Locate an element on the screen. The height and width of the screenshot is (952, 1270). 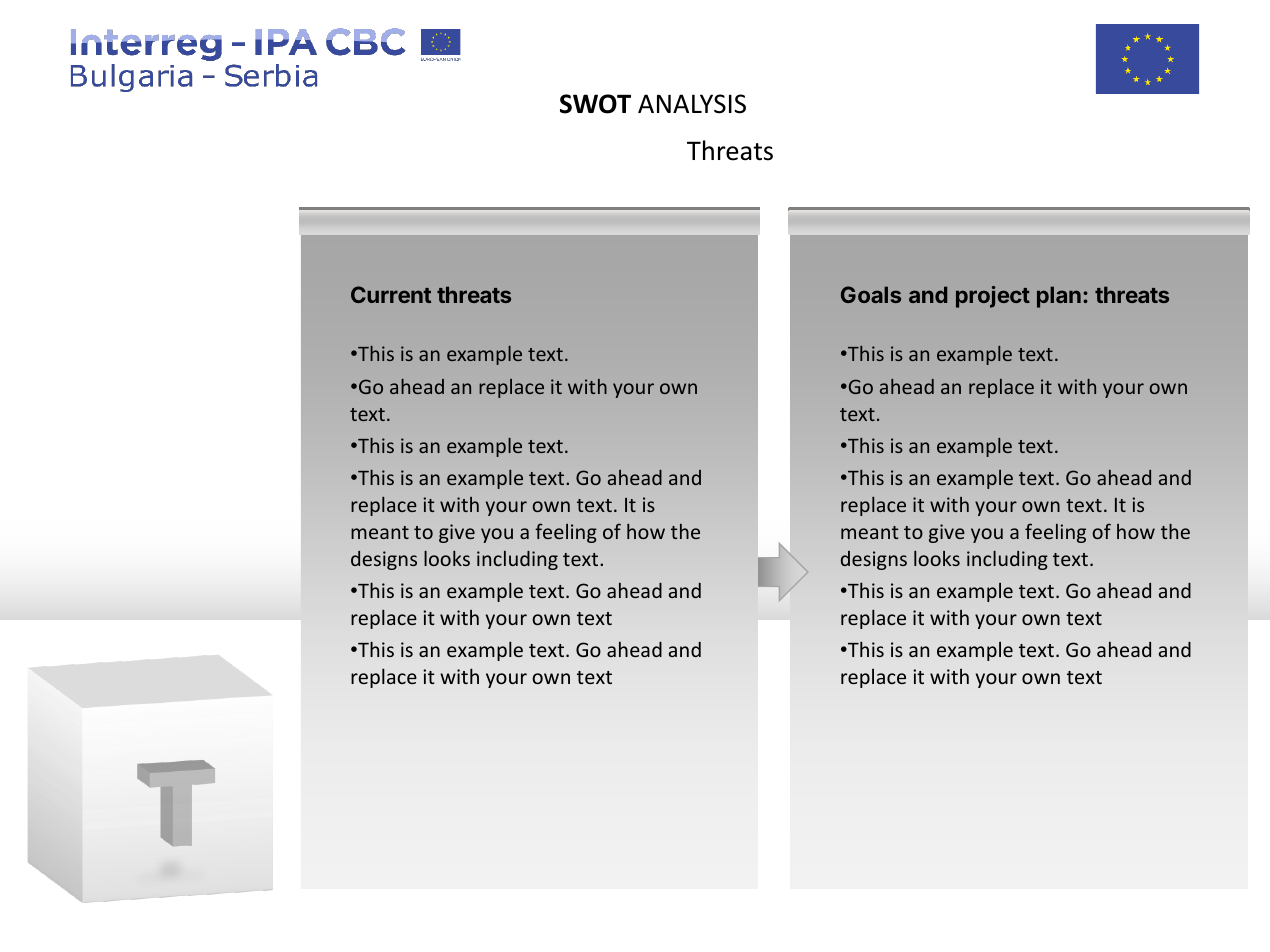
Goals is located at coordinates (871, 294).
